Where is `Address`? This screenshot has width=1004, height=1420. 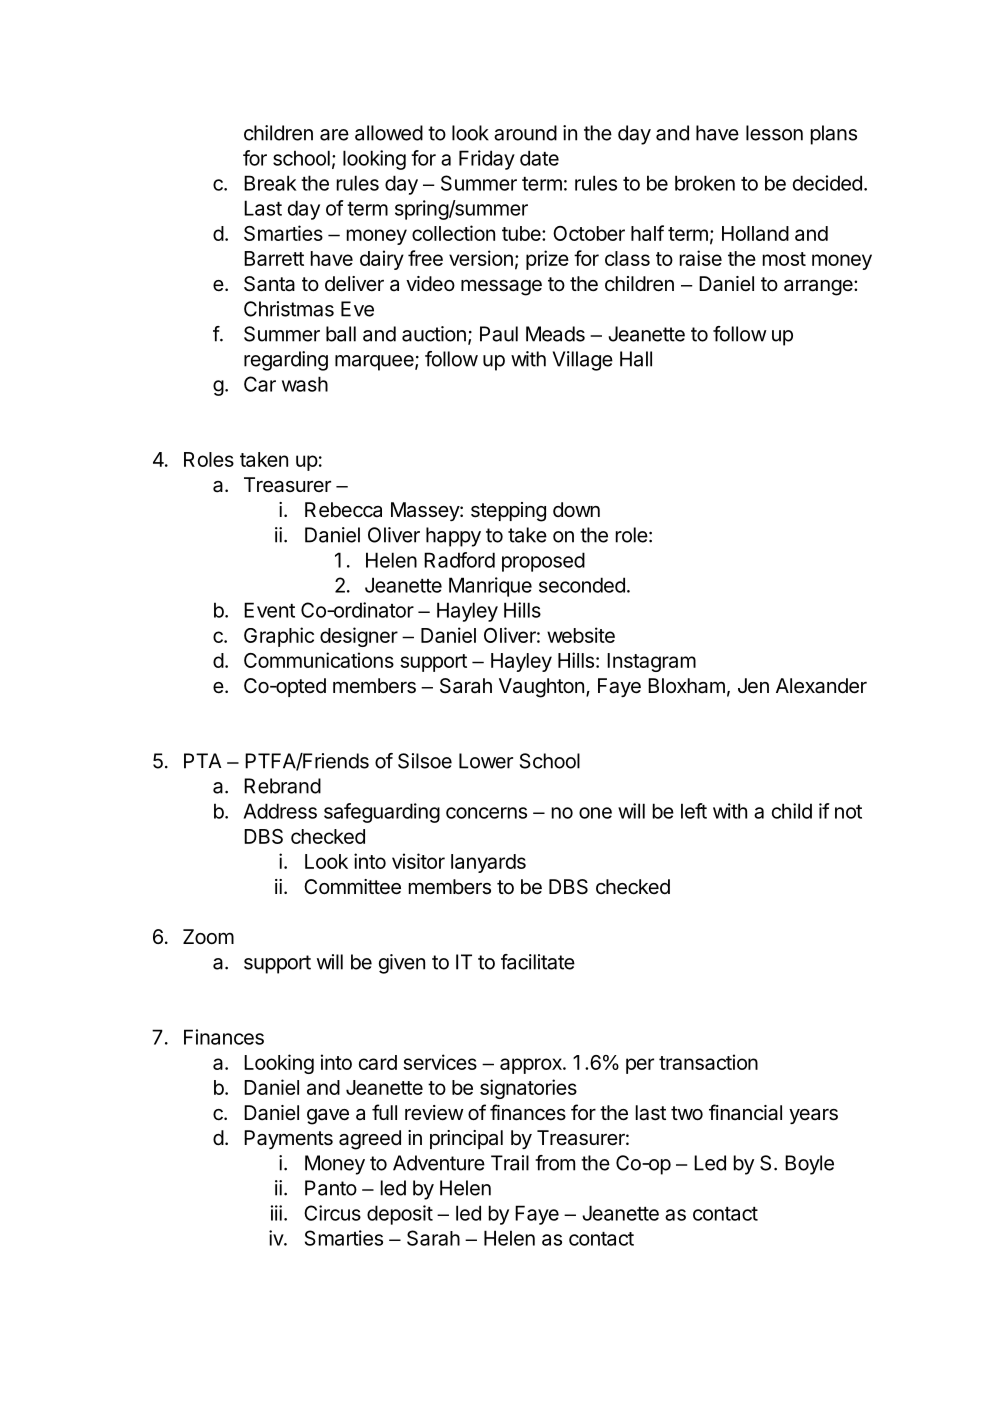 Address is located at coordinates (280, 811).
